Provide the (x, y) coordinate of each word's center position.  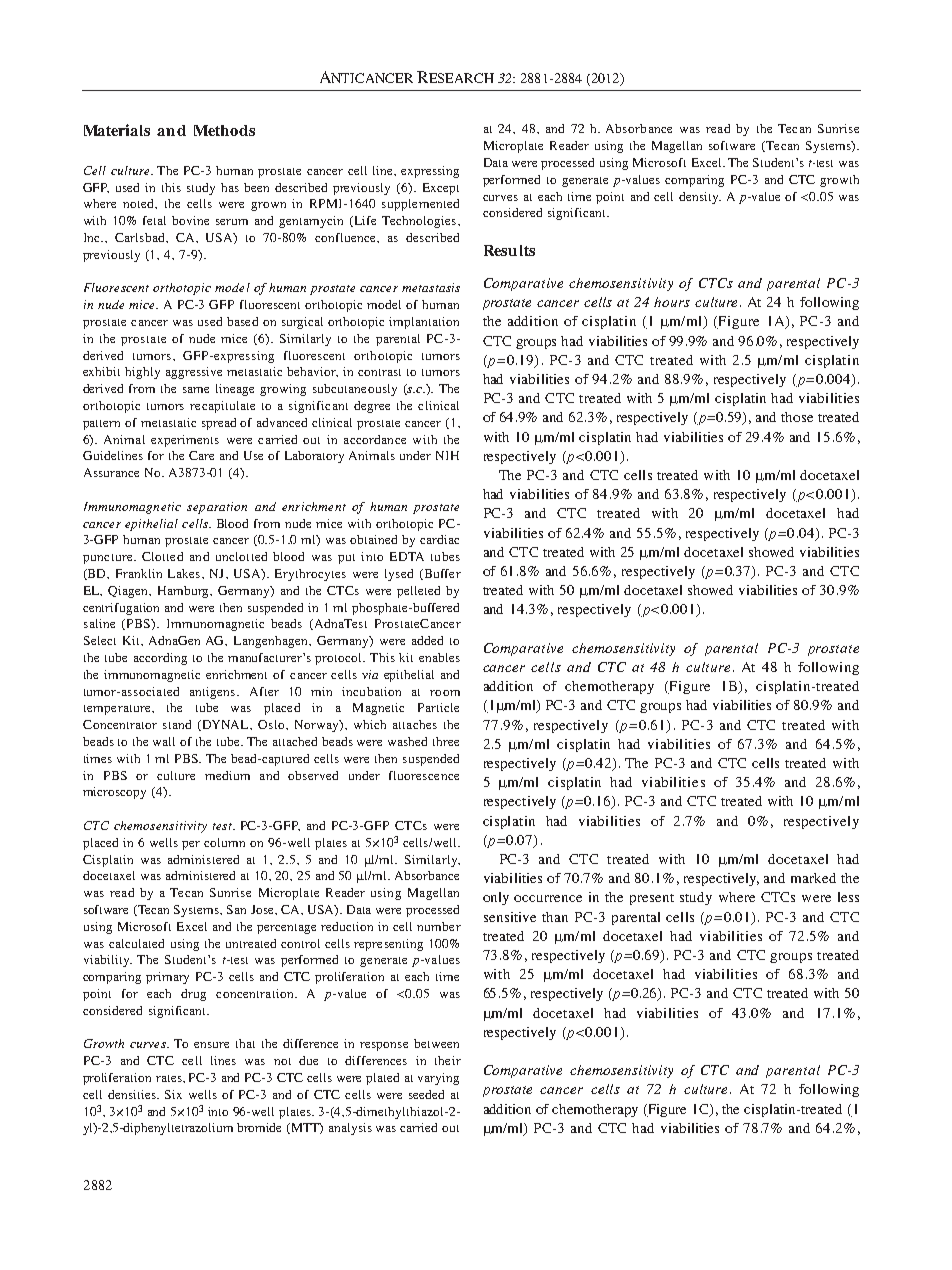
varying (438, 1079)
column (224, 842)
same (196, 390)
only (496, 898)
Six (173, 1094)
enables (439, 657)
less (848, 897)
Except (441, 189)
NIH (447, 455)
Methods (224, 130)
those (797, 417)
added (427, 640)
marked (813, 878)
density (700, 198)
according (160, 659)
